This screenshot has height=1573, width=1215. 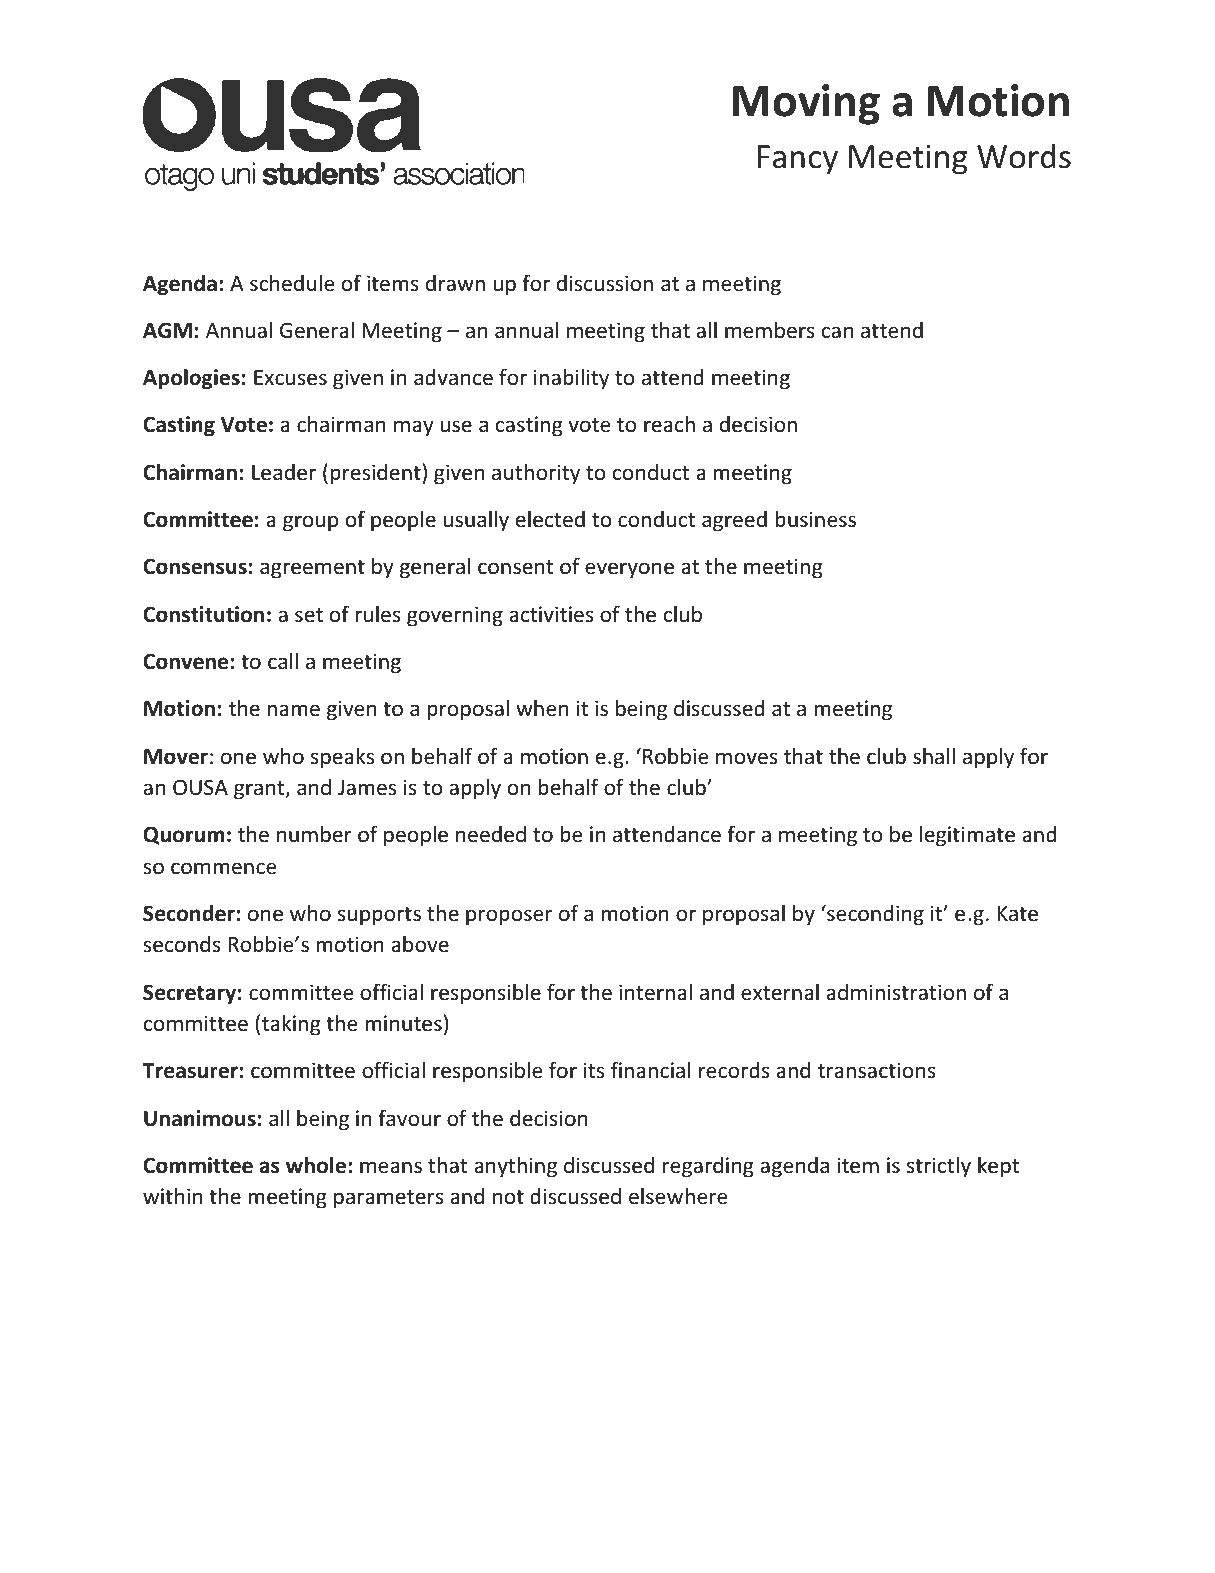 I want to click on inability, so click(x=571, y=379).
